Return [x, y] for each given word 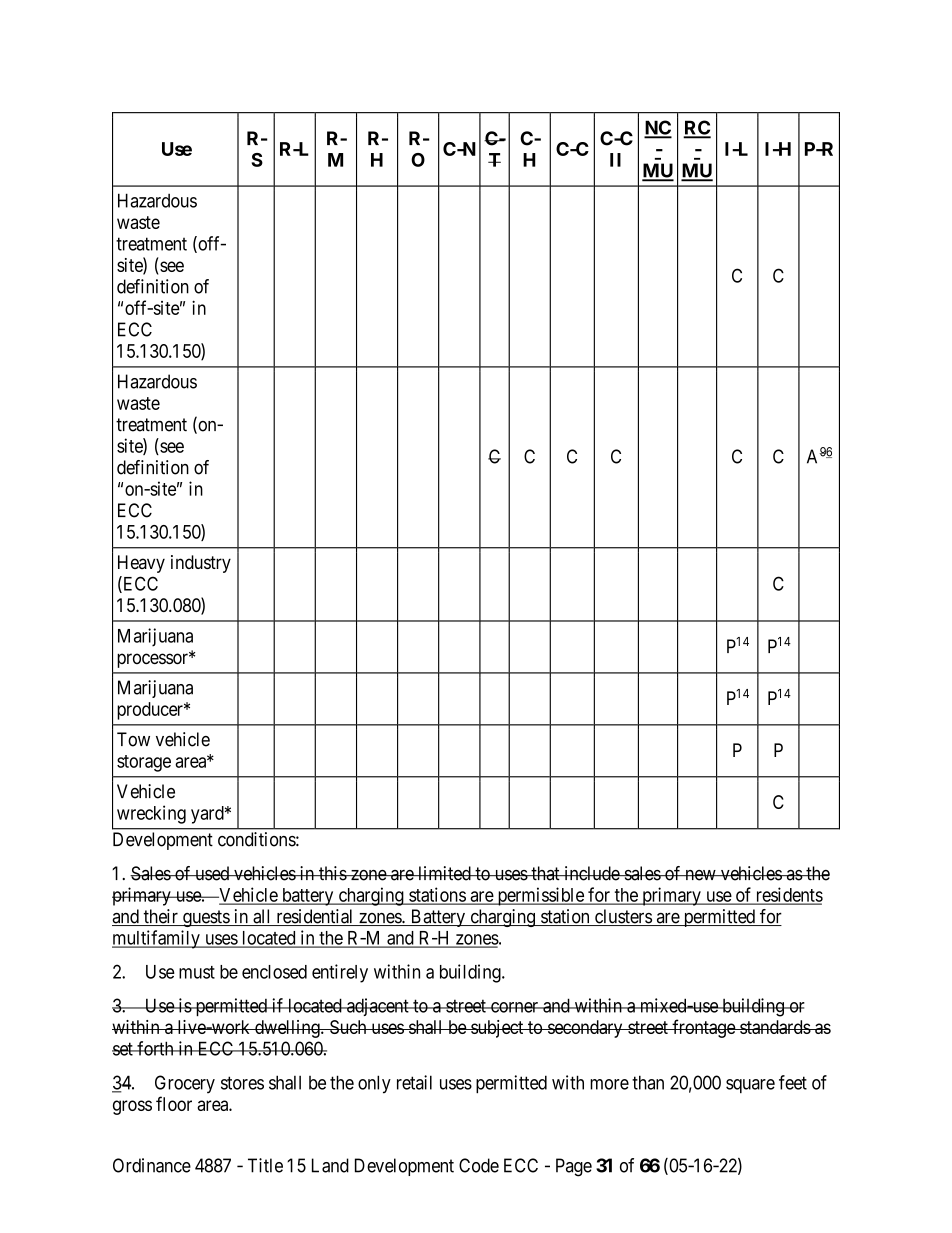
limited [444, 873]
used [212, 873]
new [700, 875]
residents [788, 895]
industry [201, 564]
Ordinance [152, 1165]
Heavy [141, 564]
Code [479, 1165]
